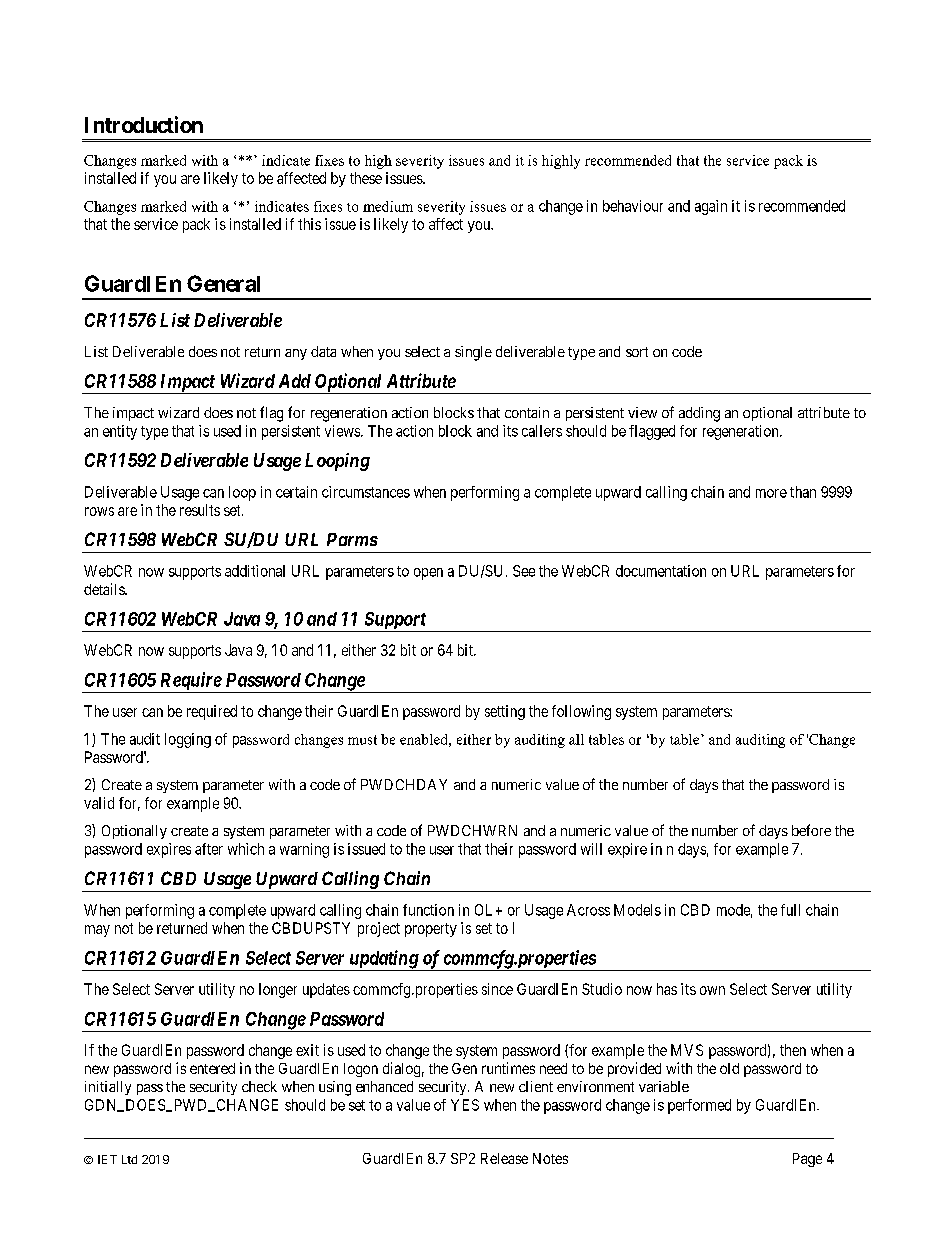 This screenshot has width=952, height=1233. Describe the element at coordinates (144, 124) in the screenshot. I see `Introduction` at that location.
